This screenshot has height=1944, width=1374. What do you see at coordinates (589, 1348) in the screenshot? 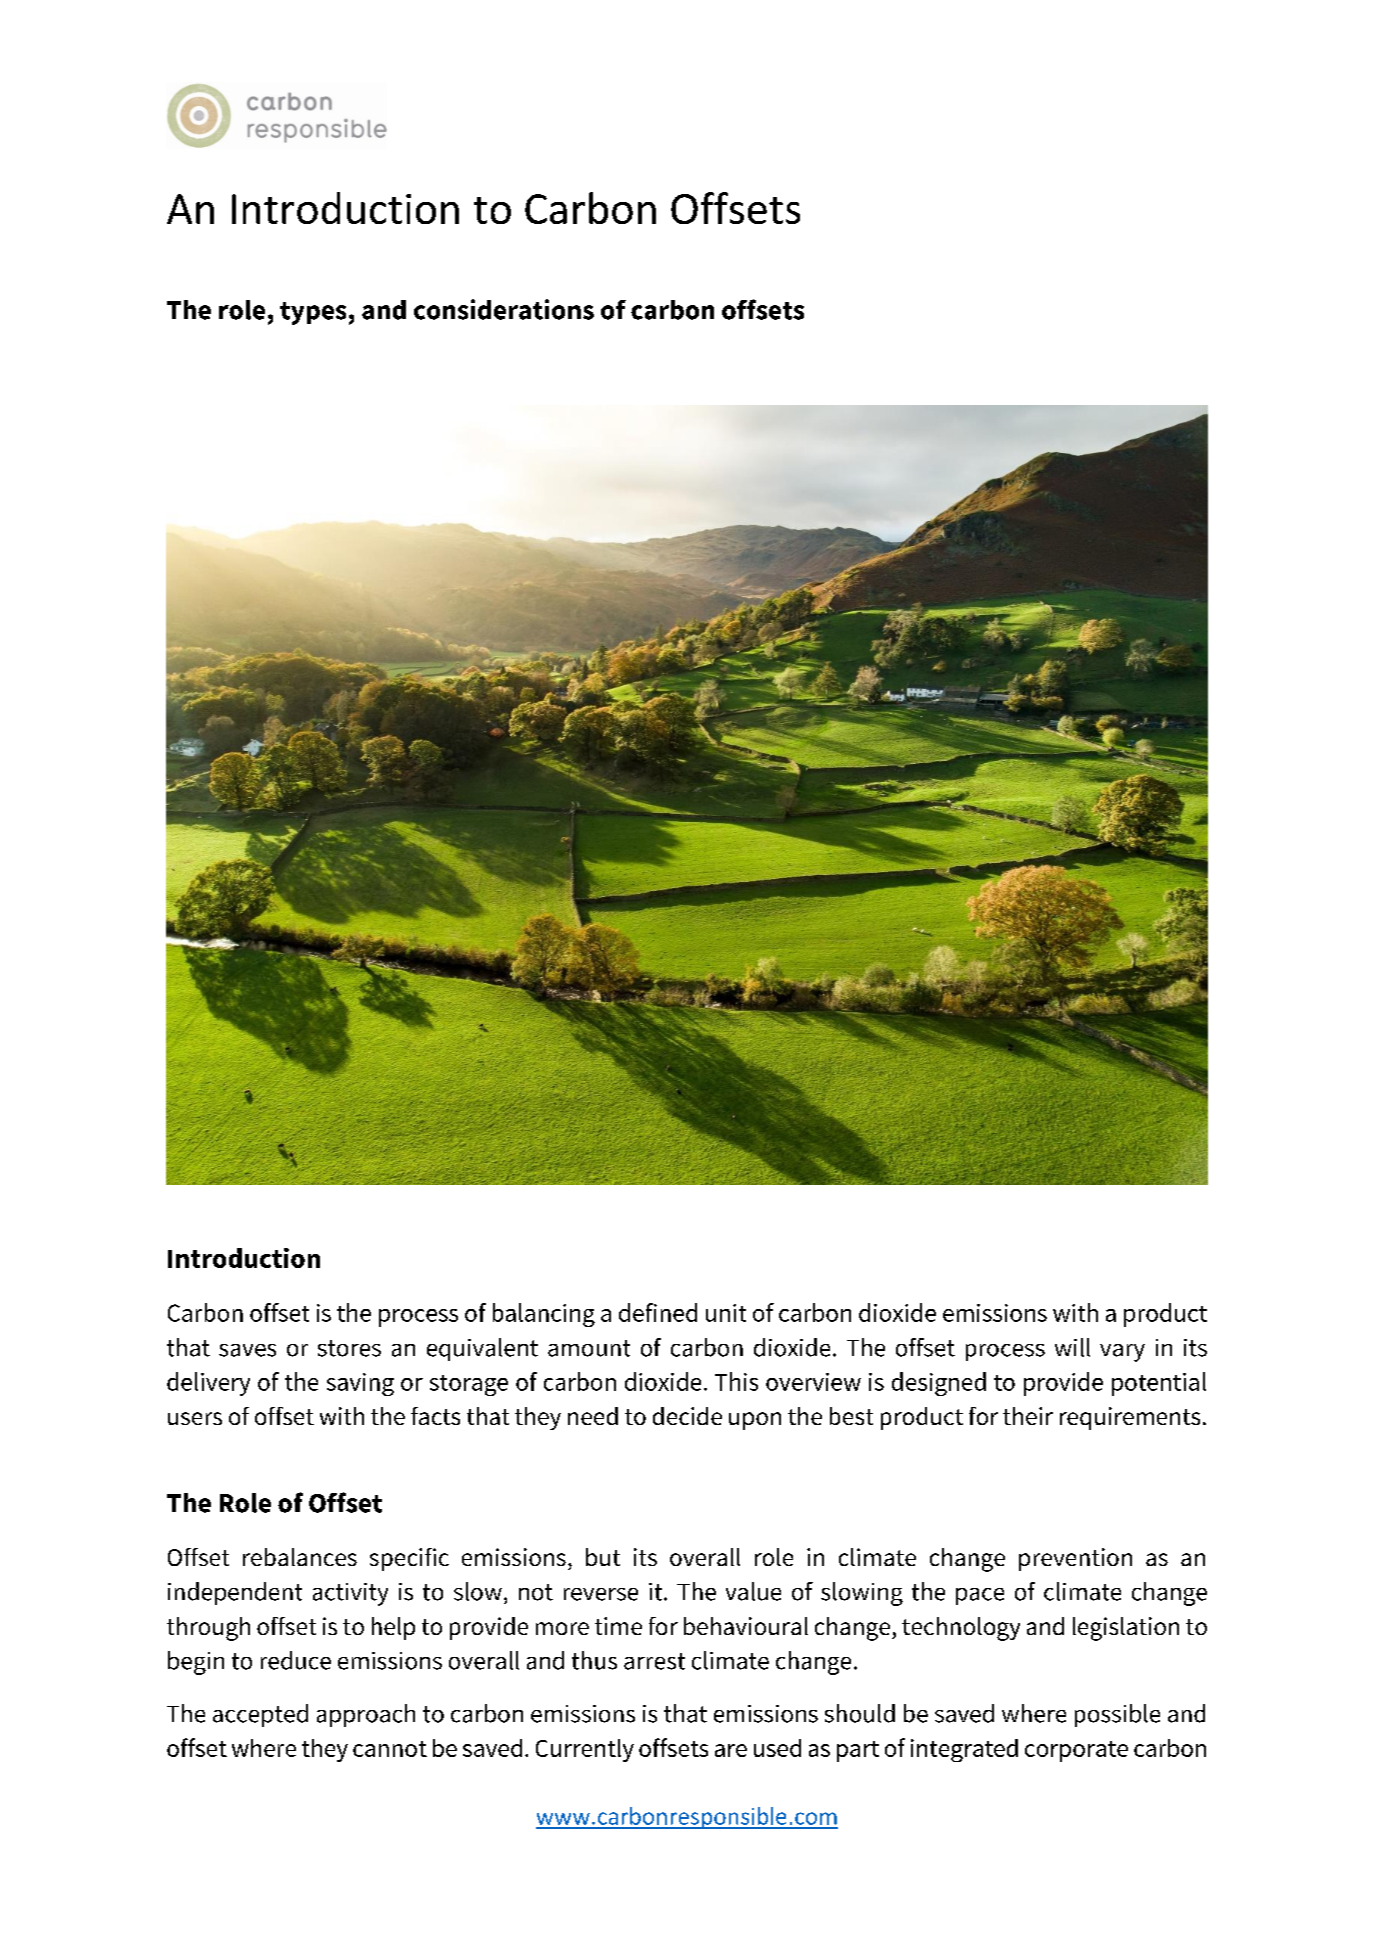
I see `amount` at bounding box center [589, 1348].
